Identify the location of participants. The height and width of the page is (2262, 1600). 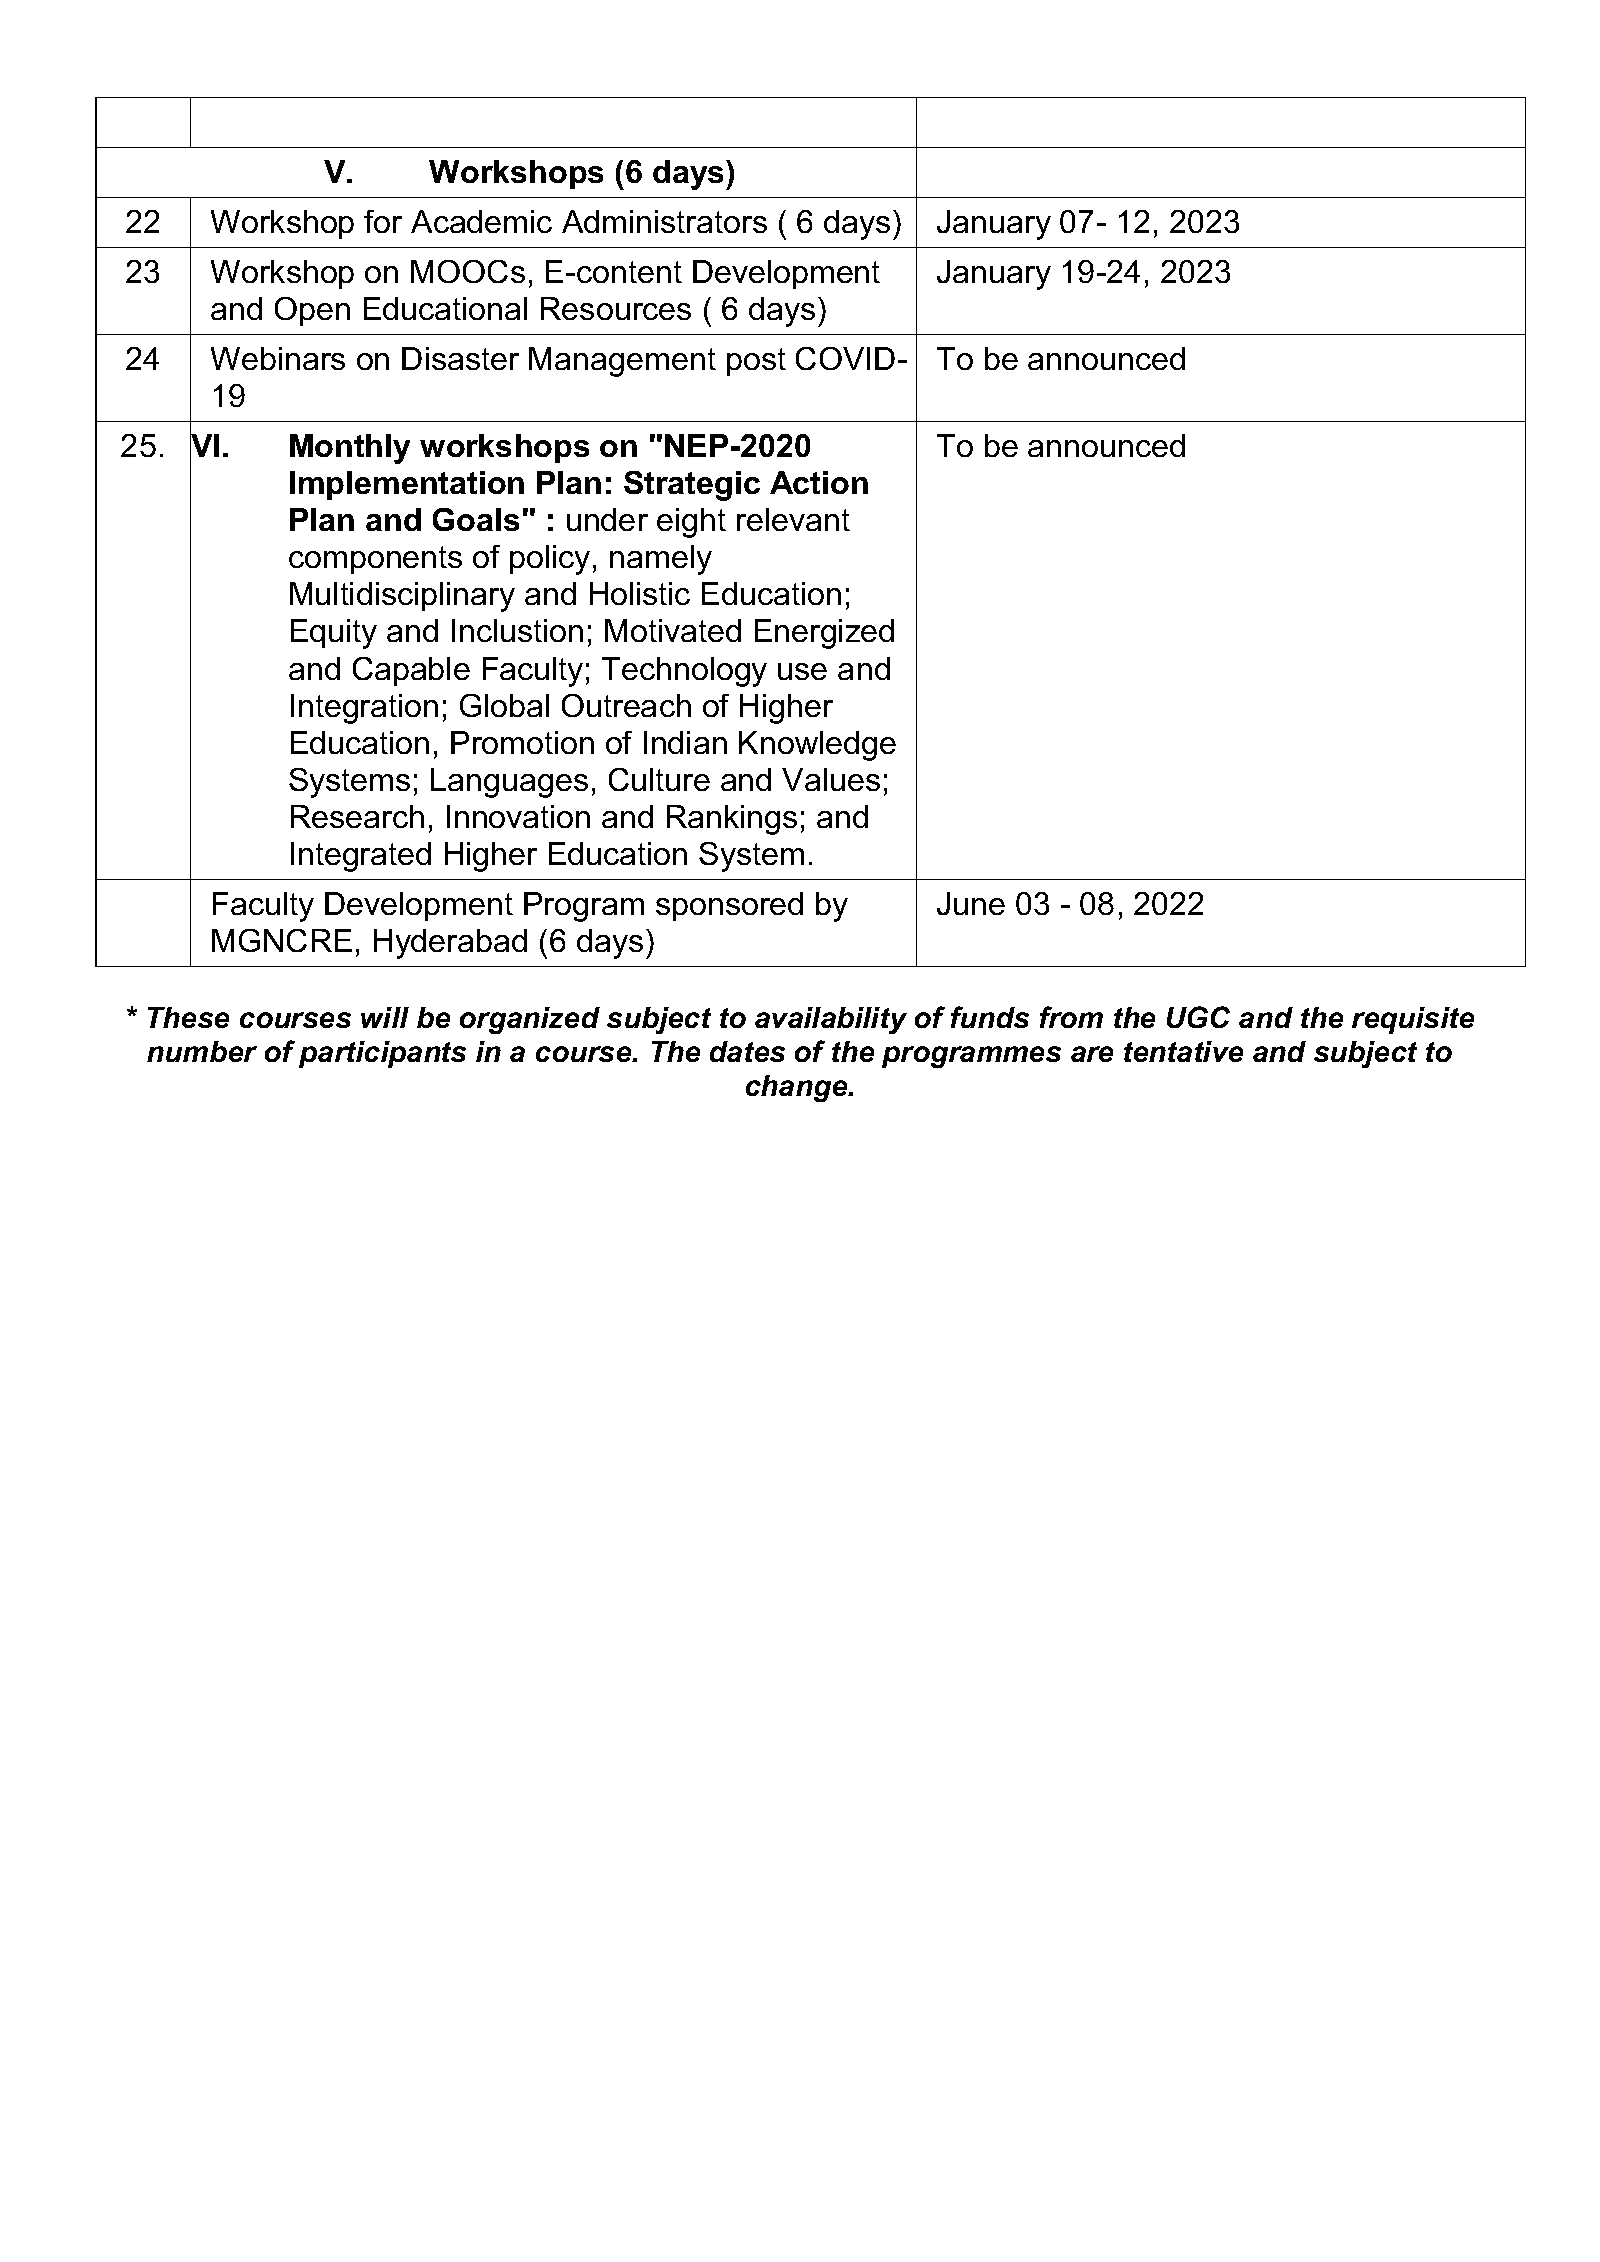
(382, 1054).
